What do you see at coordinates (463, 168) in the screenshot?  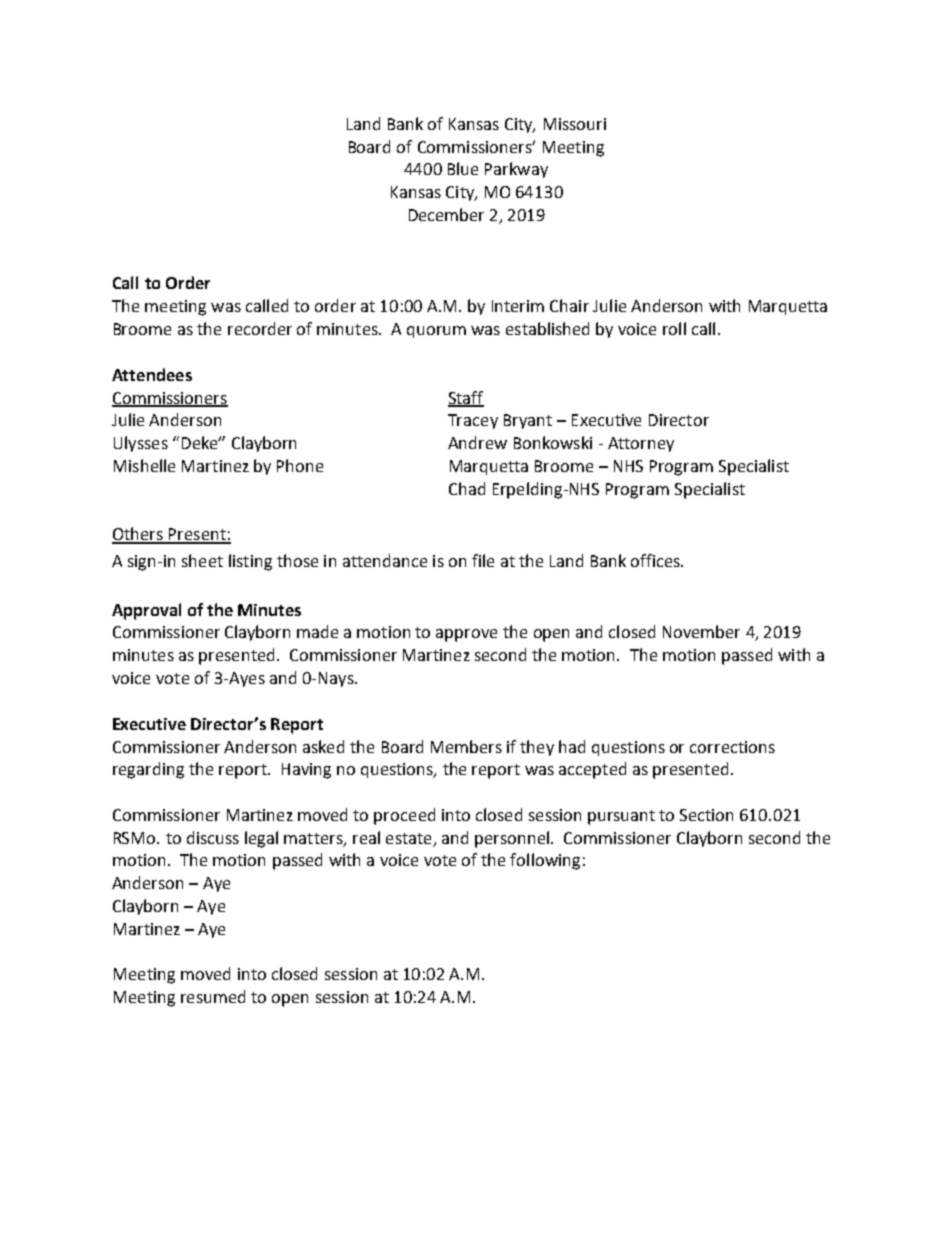 I see `Blue` at bounding box center [463, 168].
